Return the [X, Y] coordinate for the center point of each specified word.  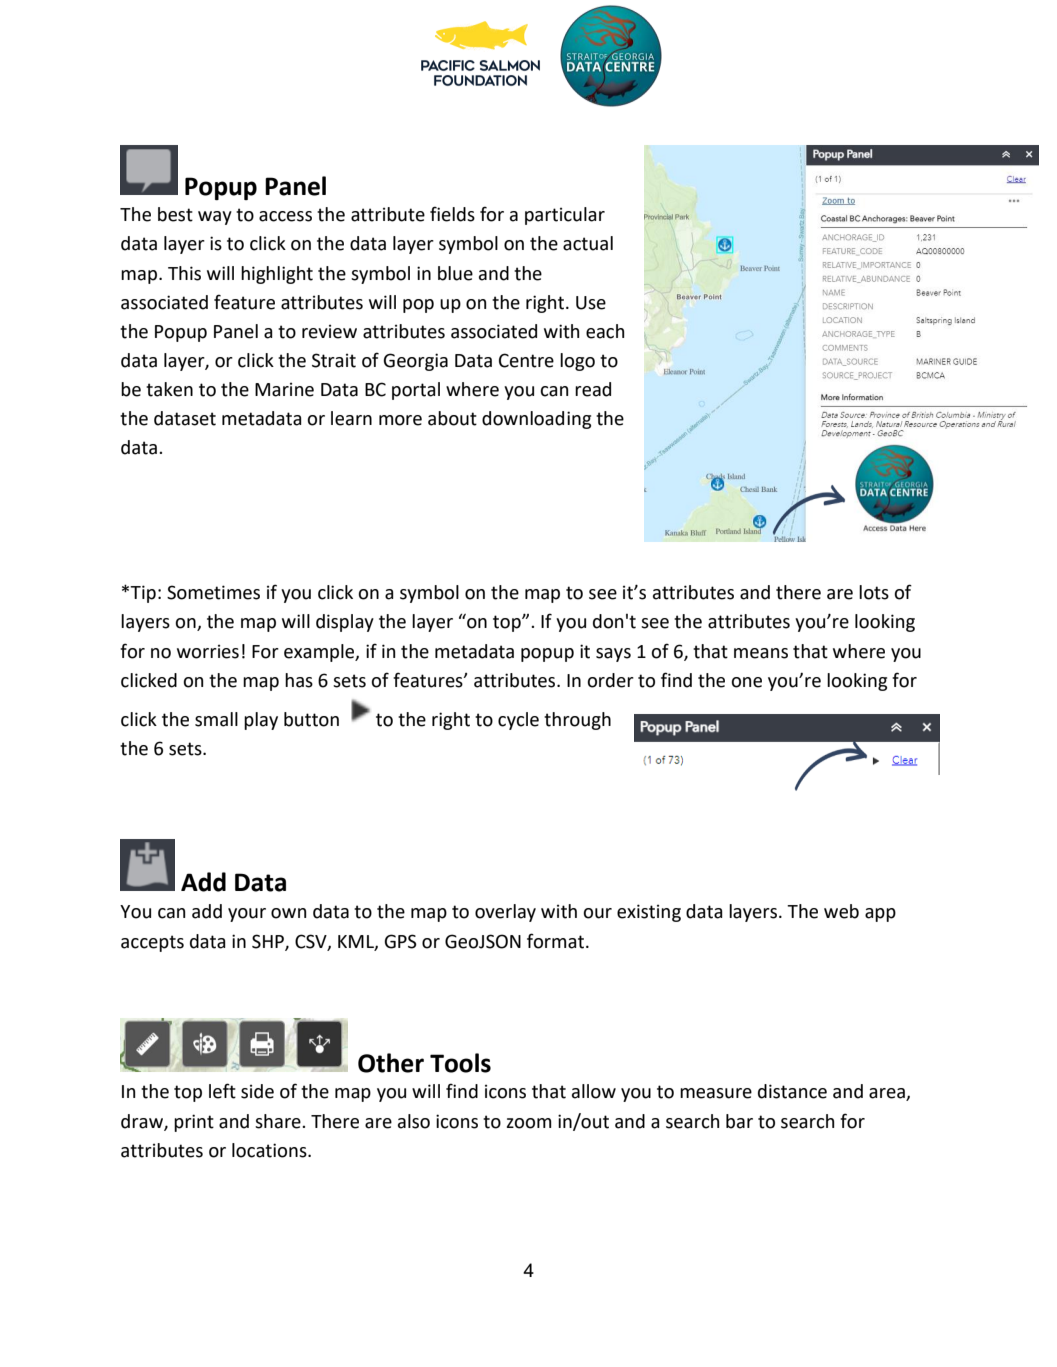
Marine [284, 389]
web [841, 911]
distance [792, 1091]
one [746, 682]
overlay [505, 913]
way [215, 218]
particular [565, 216]
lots [874, 592]
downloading [536, 420]
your [247, 915]
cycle [518, 721]
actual [588, 243]
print [194, 1123]
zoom [529, 1123]
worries [208, 651]
